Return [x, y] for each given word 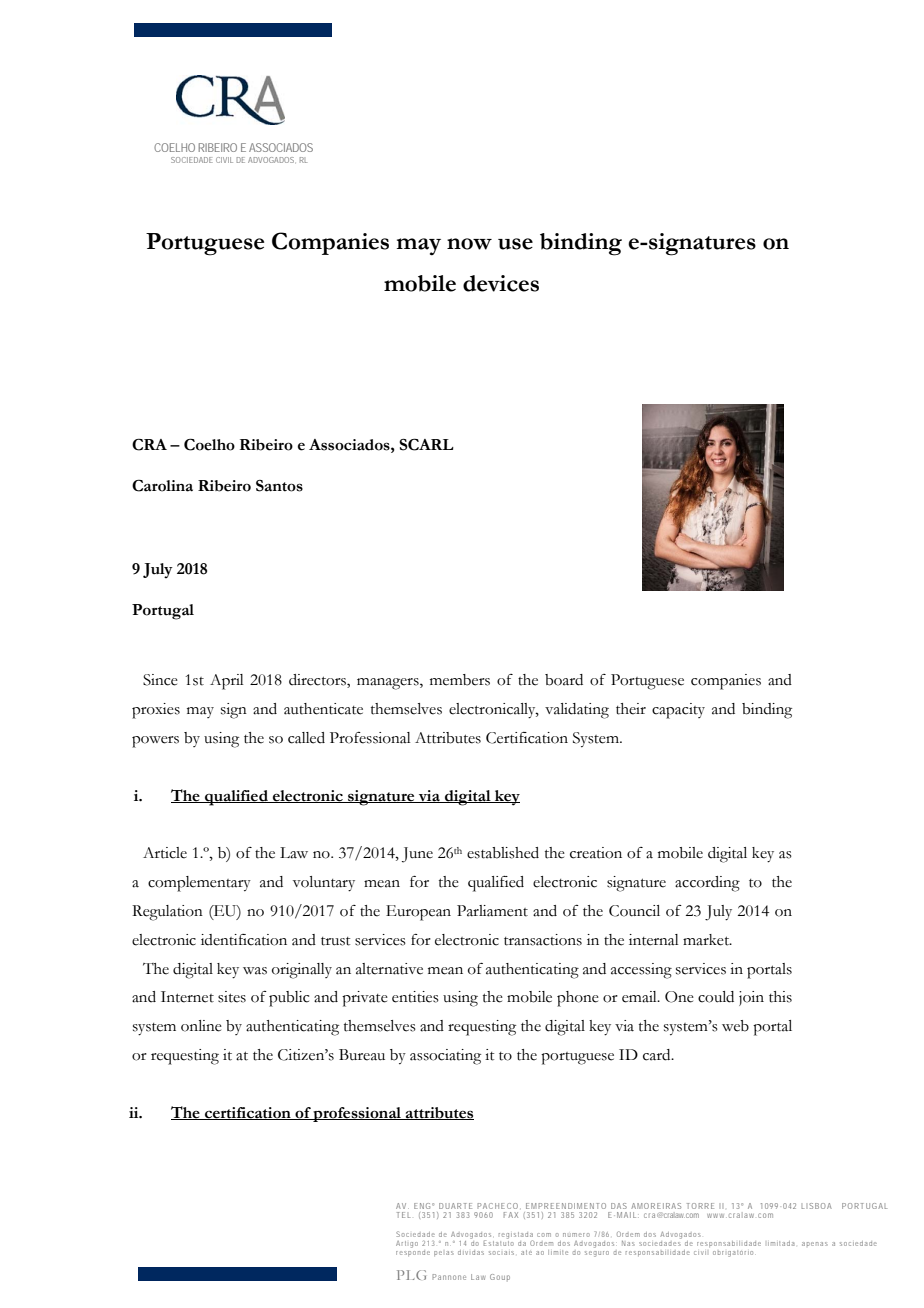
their [631, 709]
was [255, 971]
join [751, 998]
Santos [279, 486]
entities [415, 997]
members [460, 680]
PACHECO [497, 1206]
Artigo [407, 1244]
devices [501, 283]
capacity [678, 711]
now [469, 244]
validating [577, 711]
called [306, 738]
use [515, 244]
